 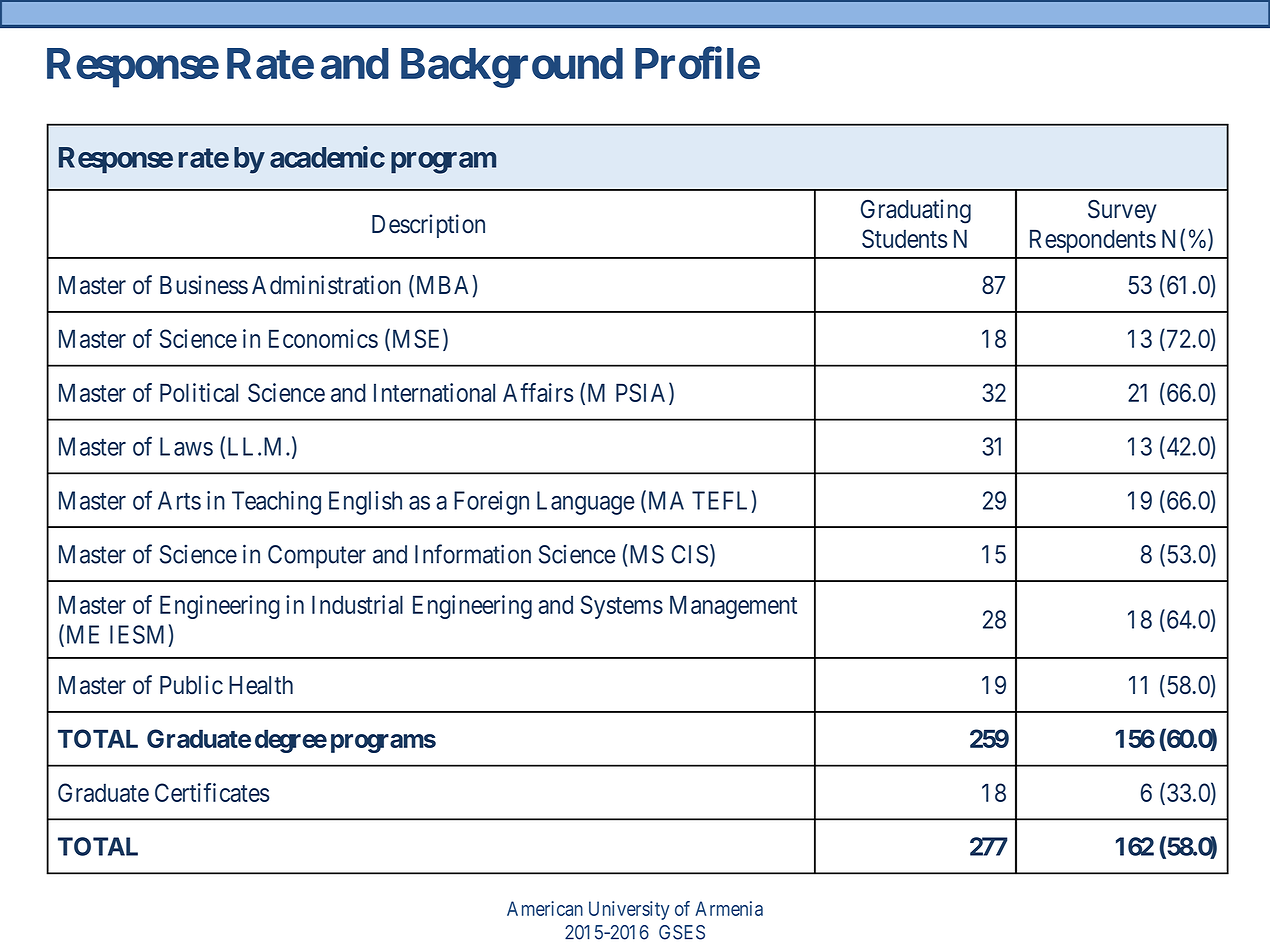 I want to click on Teaching, so click(x=276, y=503).
